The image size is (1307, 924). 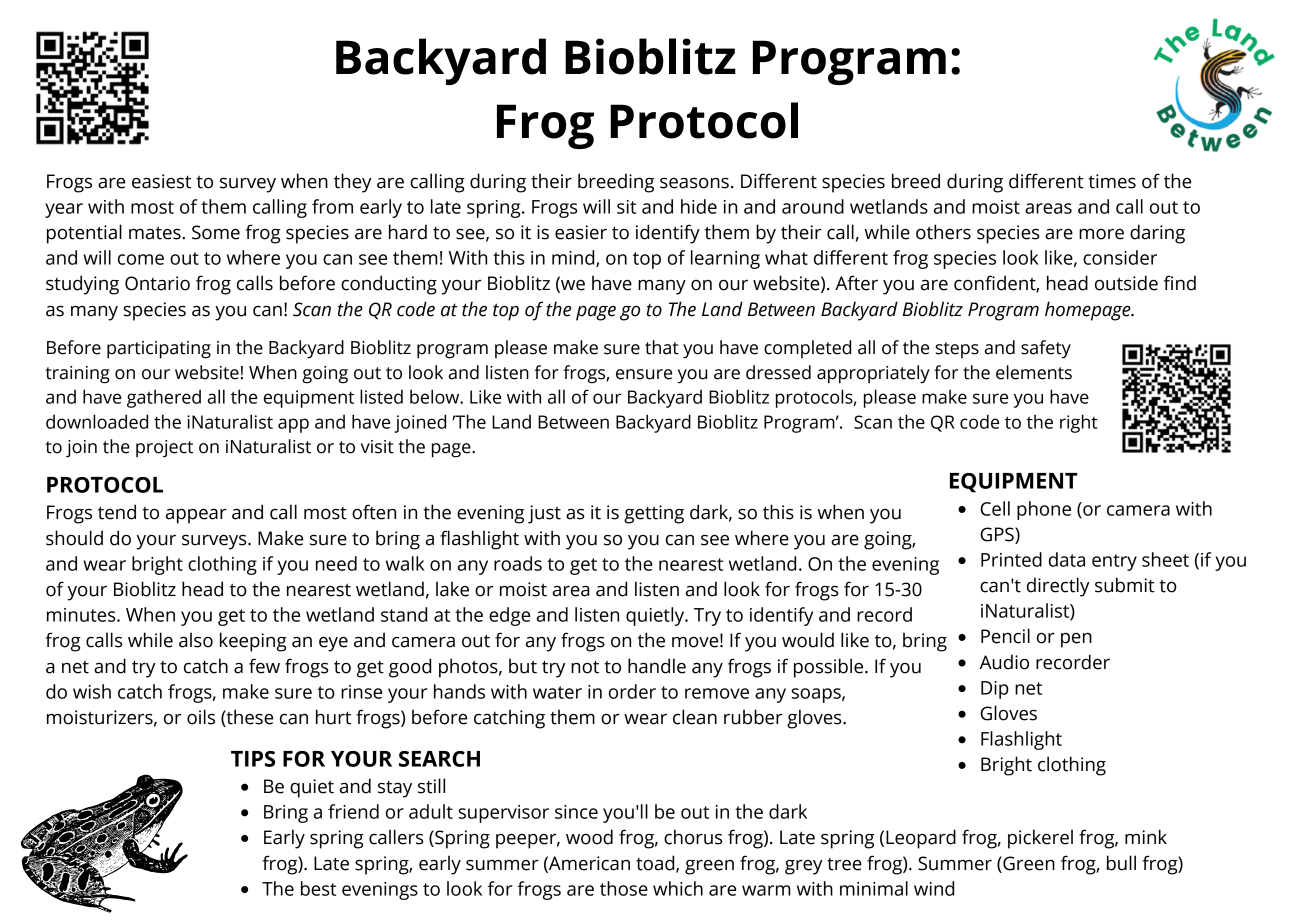 I want to click on times, so click(x=1112, y=181).
